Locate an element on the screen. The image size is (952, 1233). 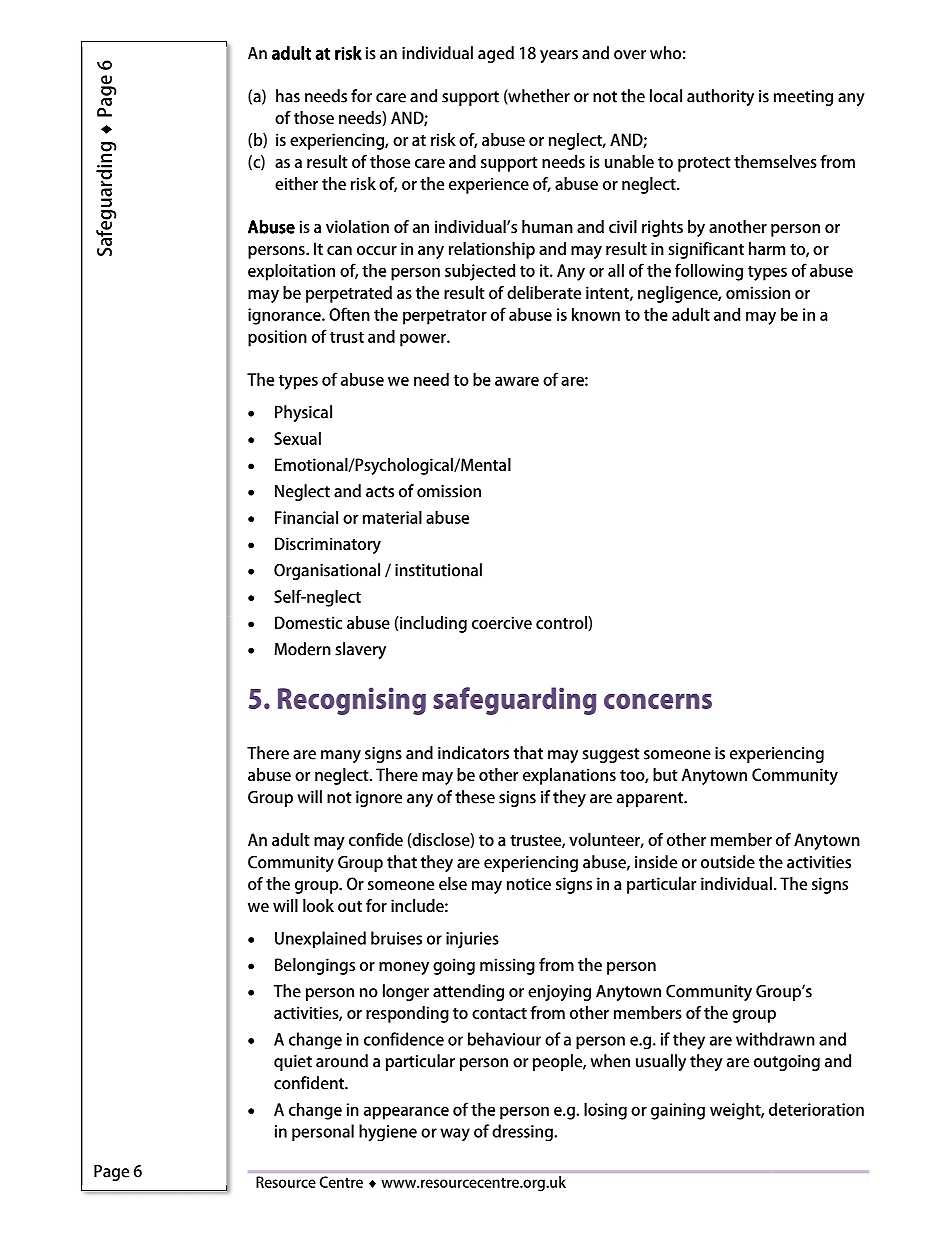
notice is located at coordinates (529, 883).
